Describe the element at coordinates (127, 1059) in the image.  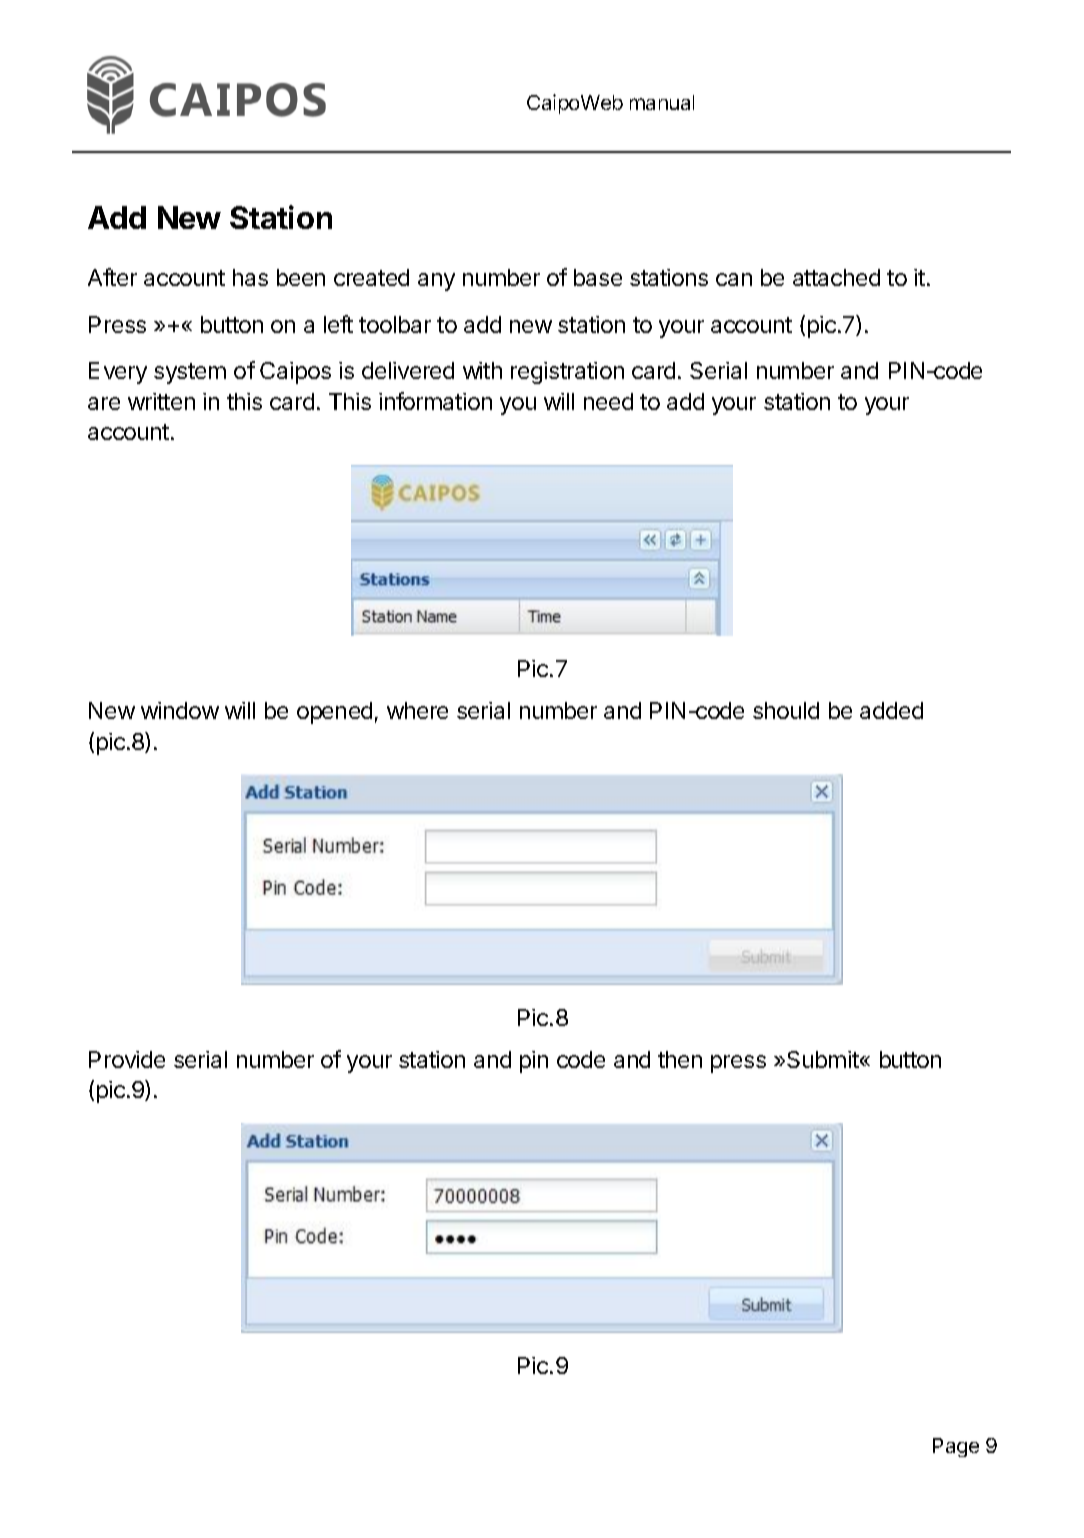
I see `Provide` at that location.
